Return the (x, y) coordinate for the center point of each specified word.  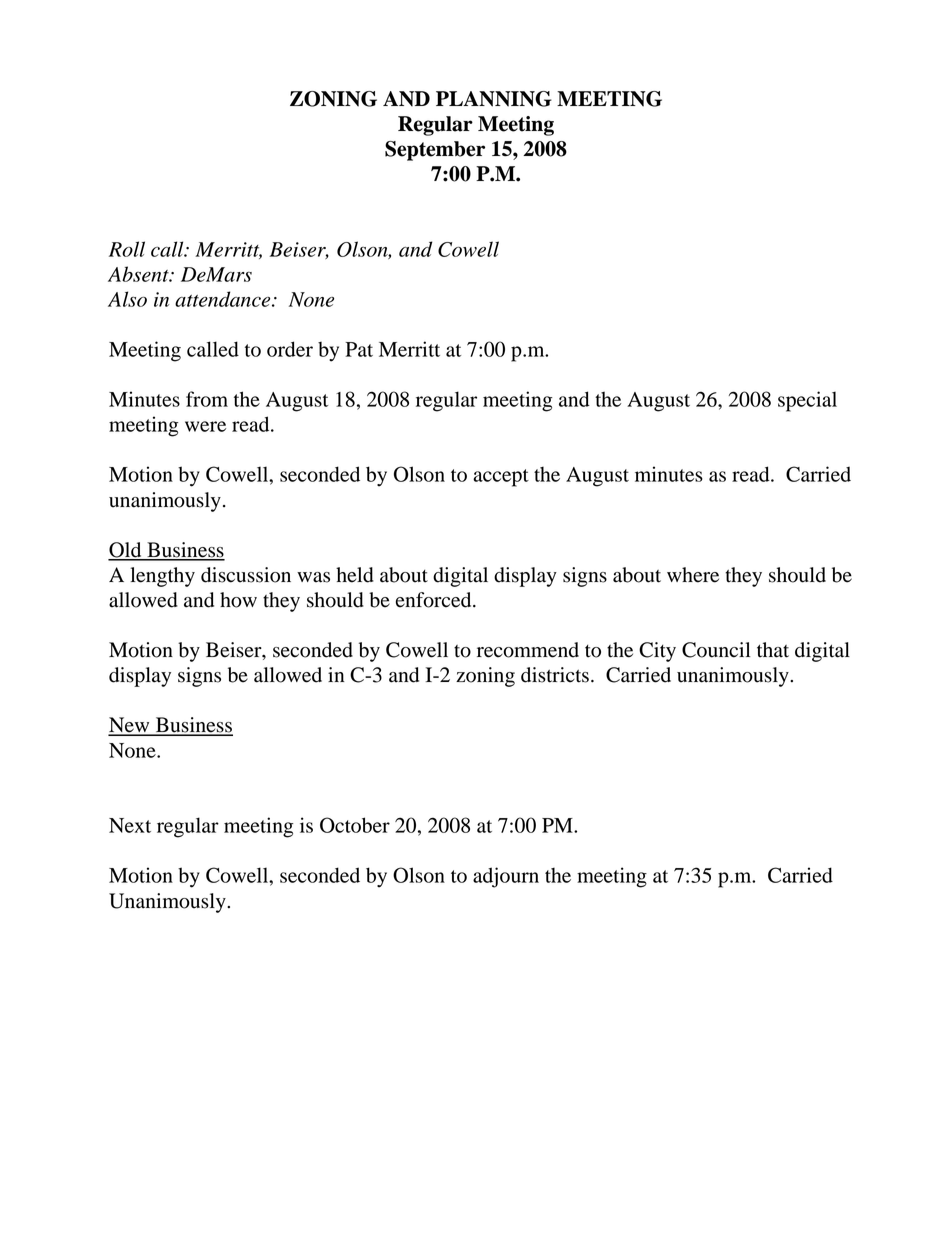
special (807, 401)
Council (716, 650)
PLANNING (494, 99)
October (355, 825)
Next (130, 825)
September (435, 151)
